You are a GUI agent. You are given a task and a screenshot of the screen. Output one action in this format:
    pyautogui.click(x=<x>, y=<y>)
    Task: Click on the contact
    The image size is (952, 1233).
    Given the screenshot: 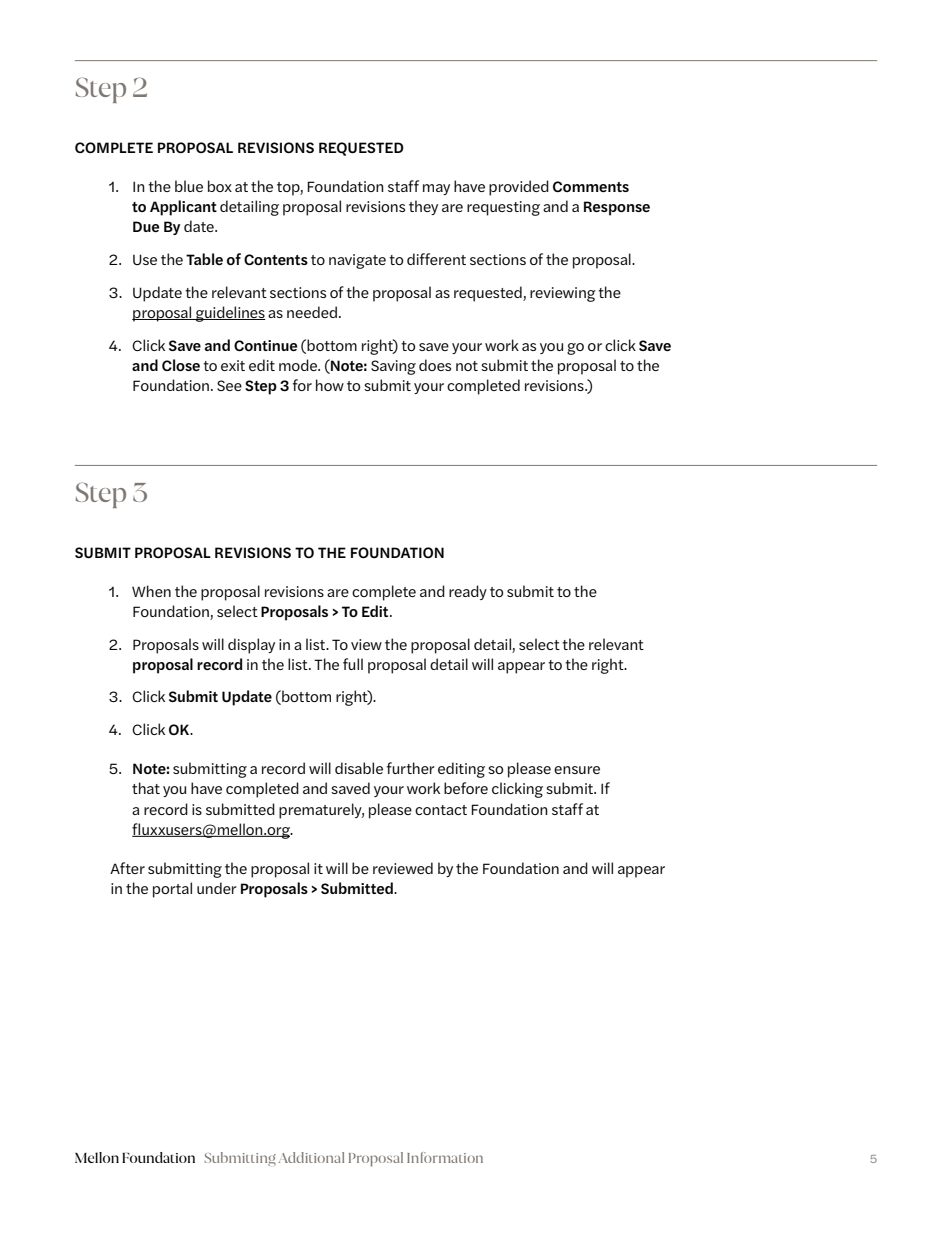 What is the action you would take?
    pyautogui.click(x=441, y=810)
